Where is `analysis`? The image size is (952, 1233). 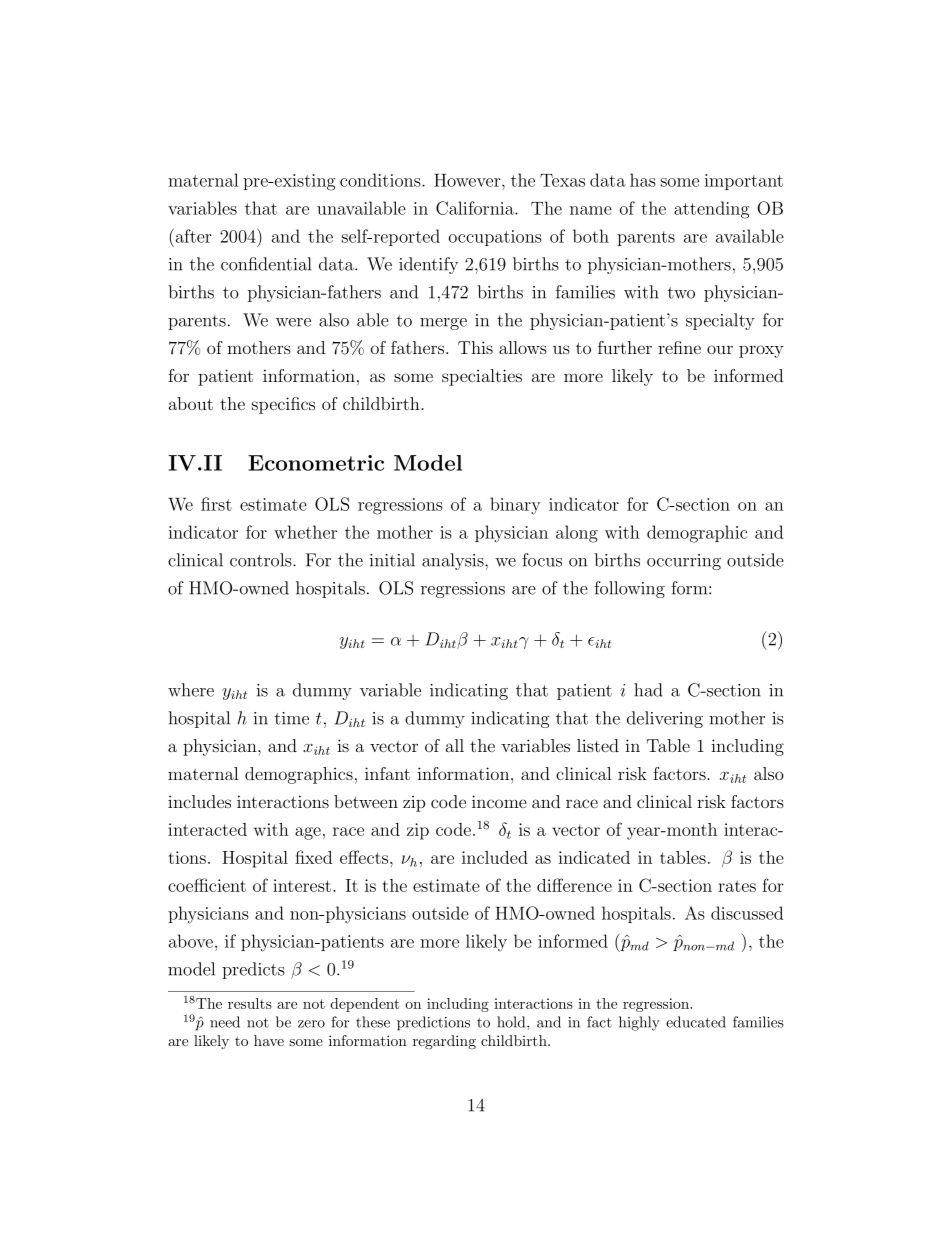
analysis is located at coordinates (454, 561).
